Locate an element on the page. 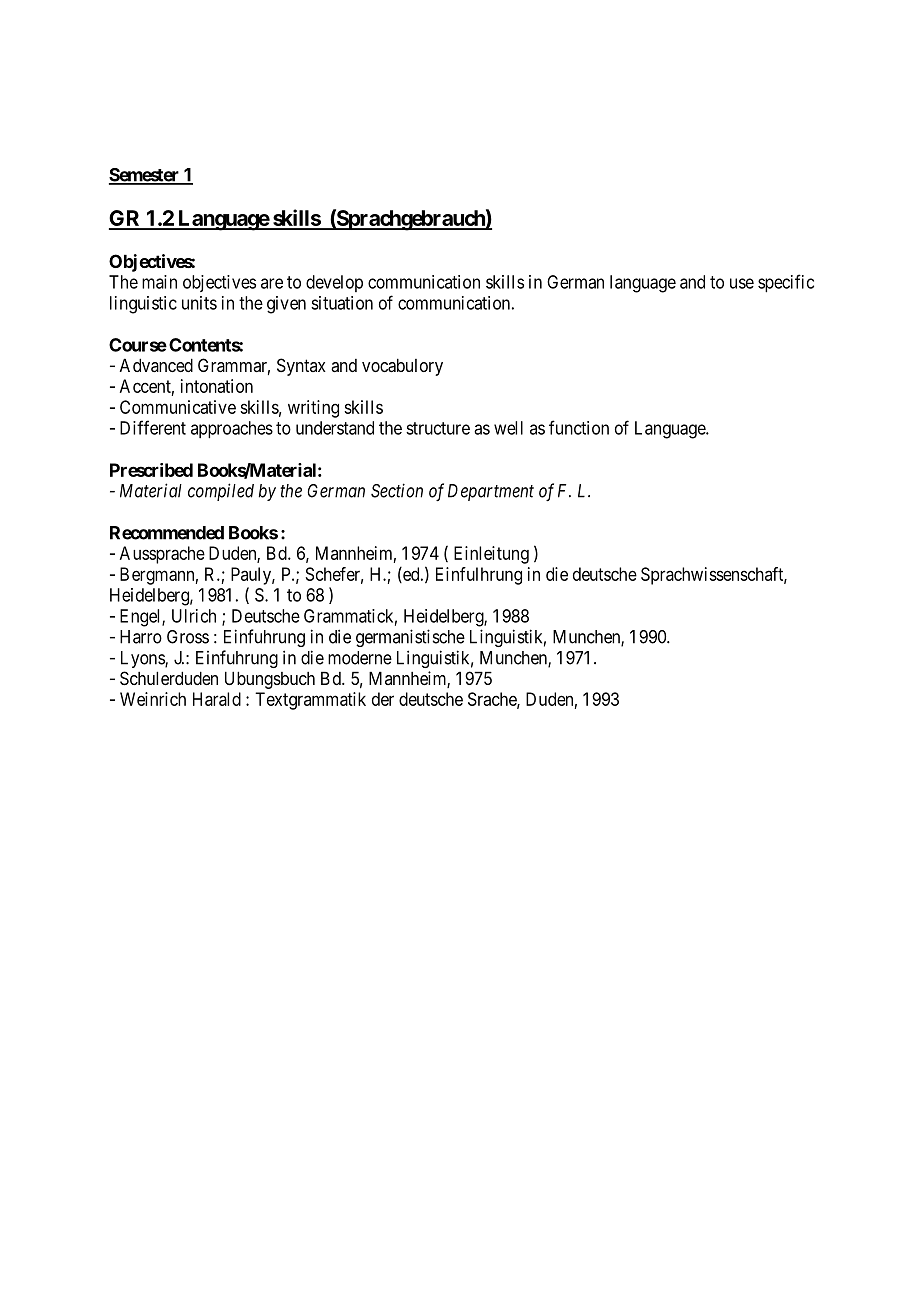  moderne is located at coordinates (360, 658).
